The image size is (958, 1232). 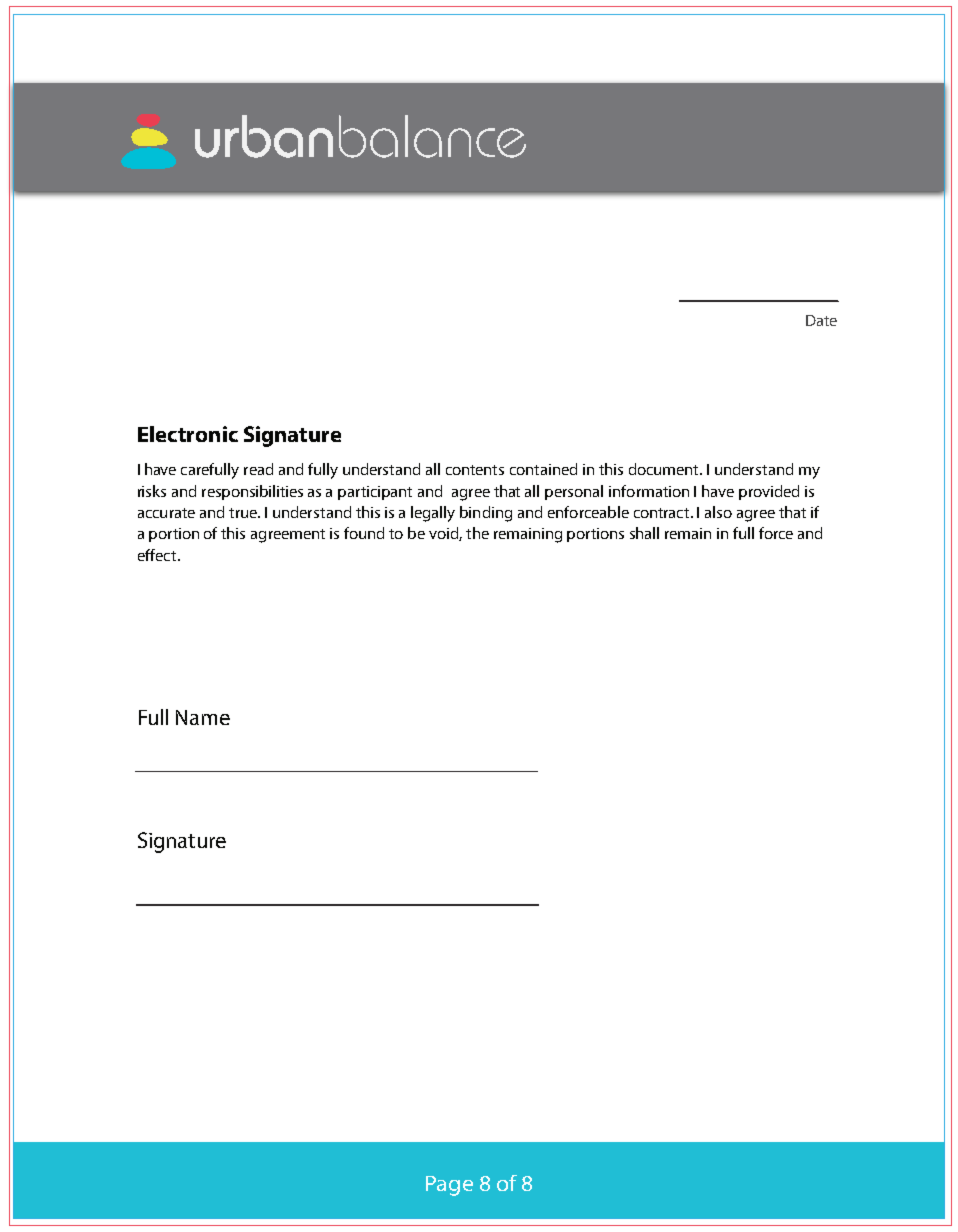 What do you see at coordinates (475, 470) in the document?
I see `contents` at bounding box center [475, 470].
